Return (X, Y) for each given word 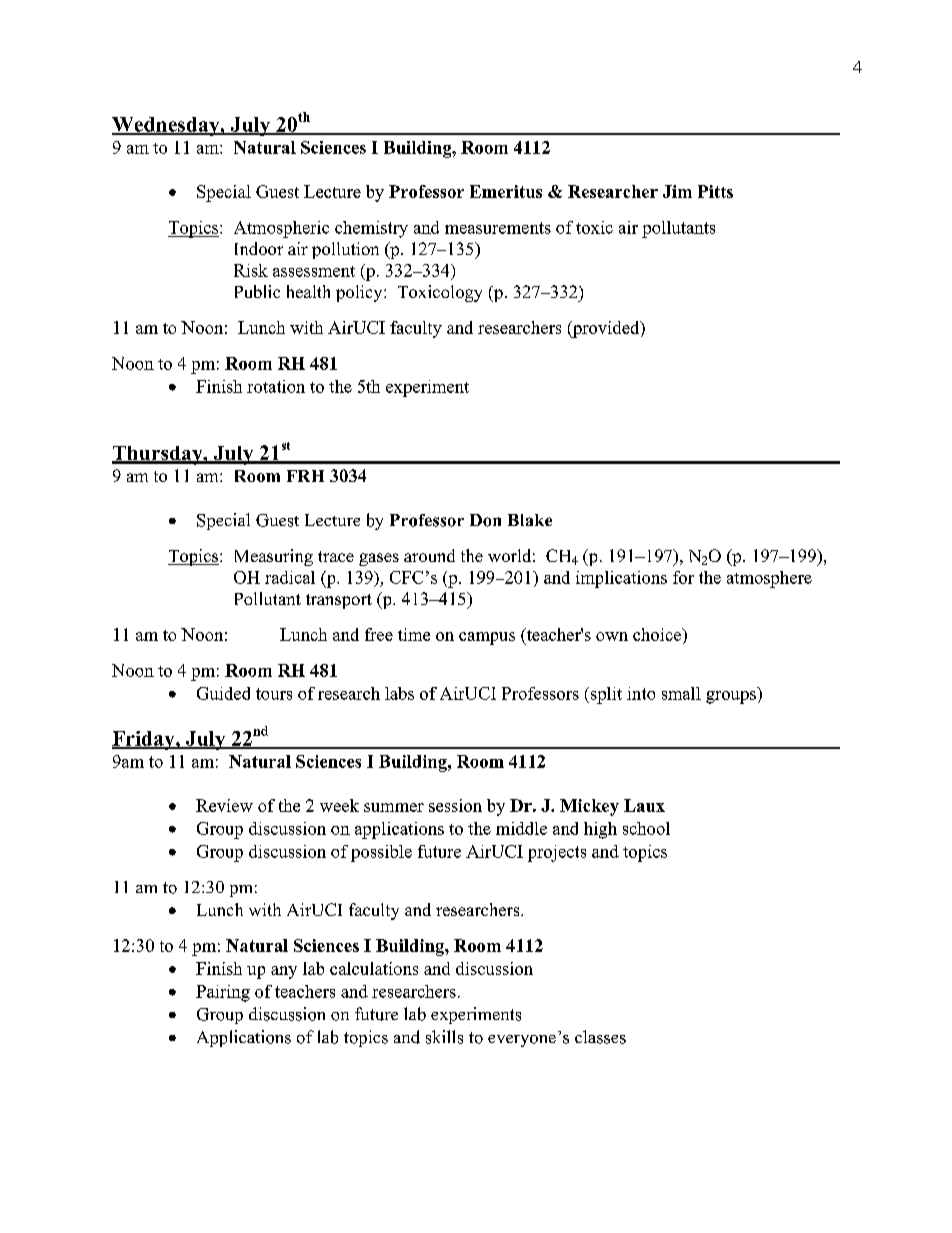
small (681, 693)
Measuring (274, 557)
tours (274, 694)
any (284, 972)
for (683, 577)
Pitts (715, 191)
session (455, 805)
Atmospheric (281, 229)
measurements (498, 228)
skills (444, 1037)
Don (485, 520)
